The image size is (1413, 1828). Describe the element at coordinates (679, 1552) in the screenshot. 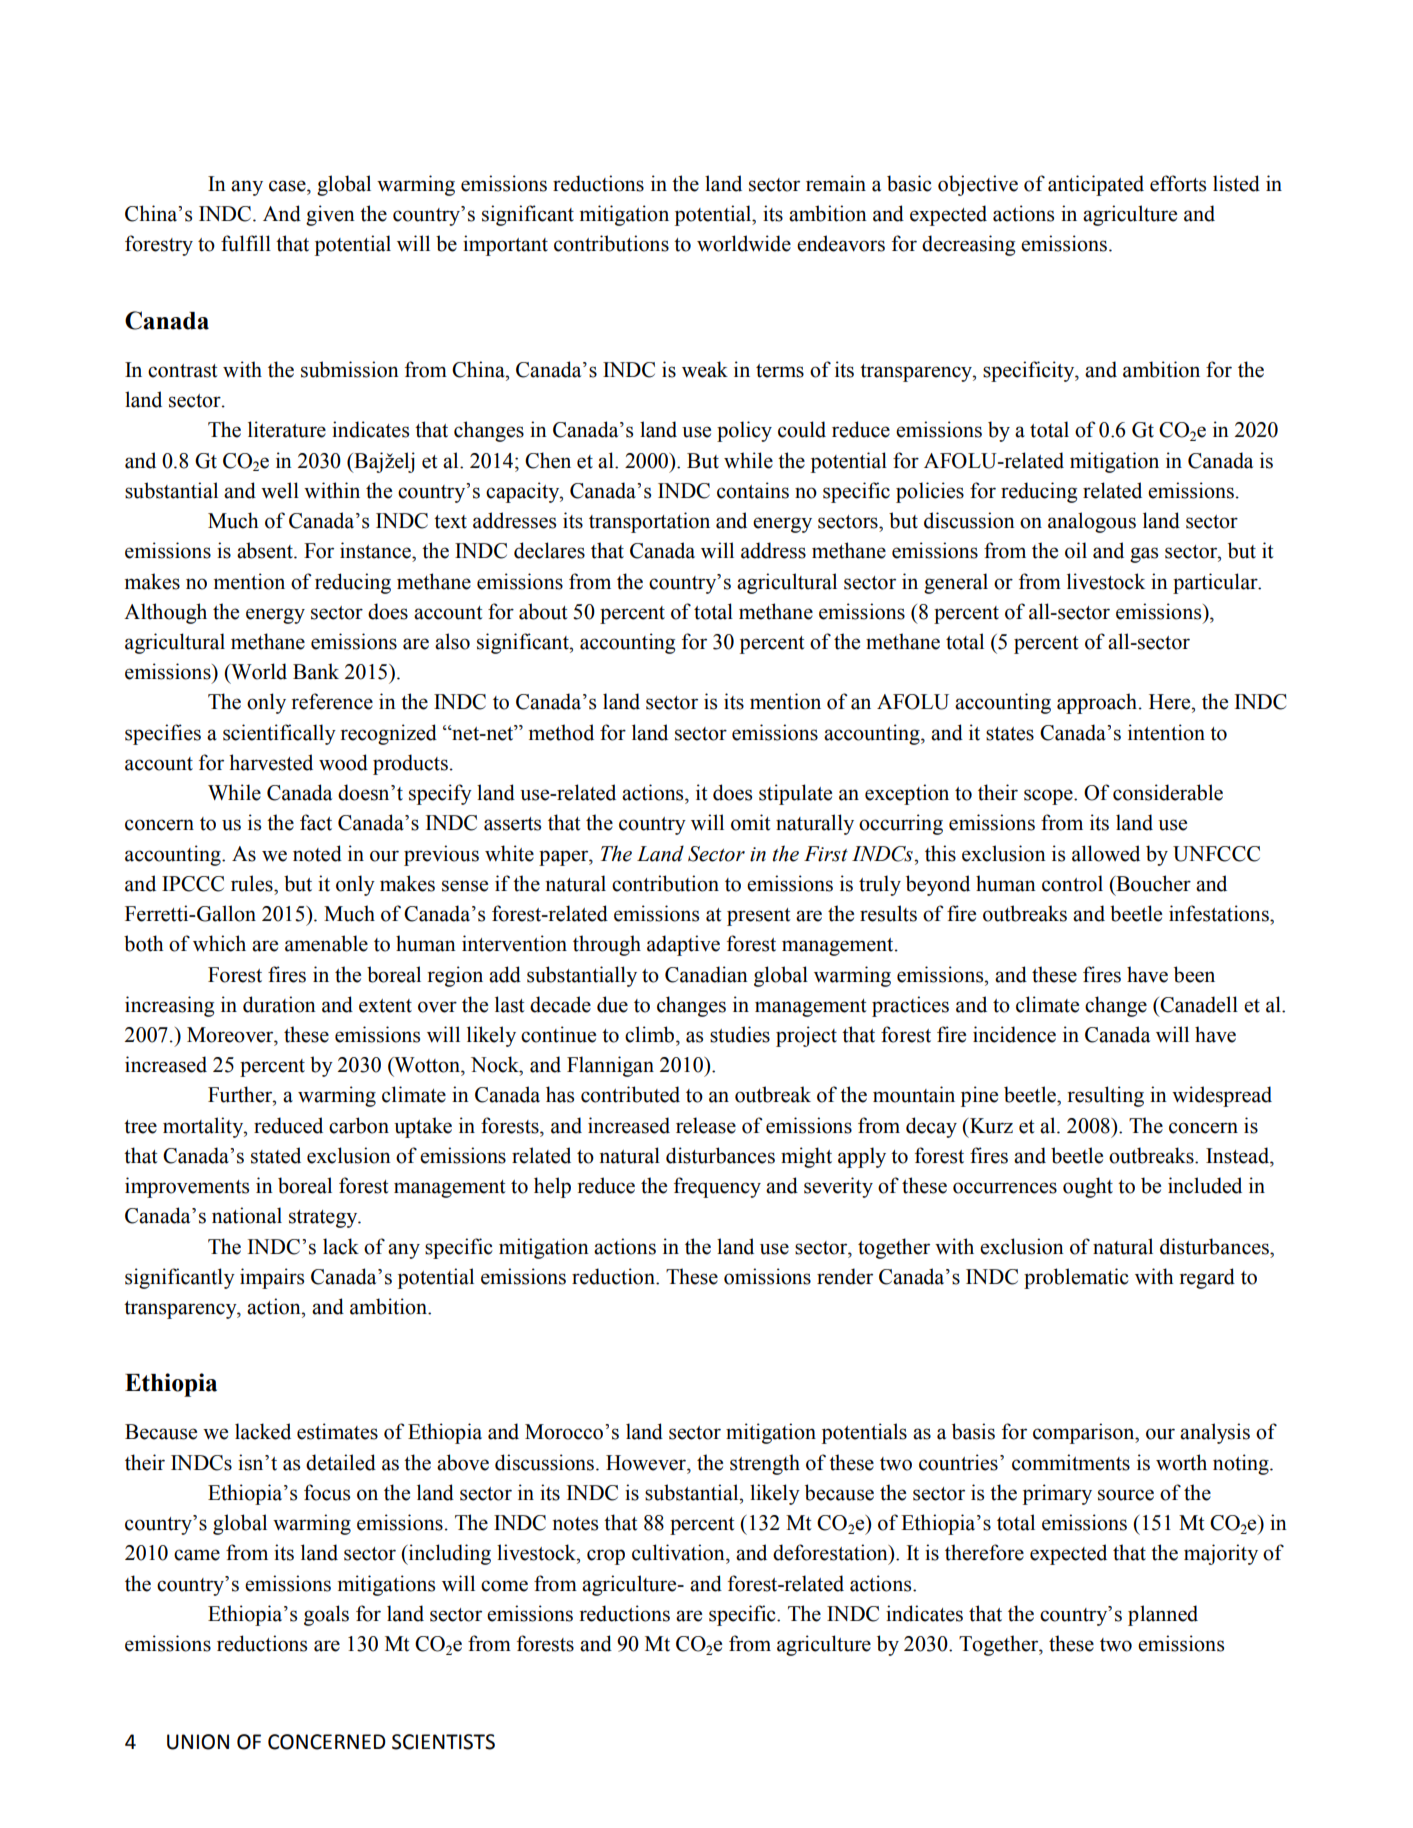

I see `cultivation` at that location.
